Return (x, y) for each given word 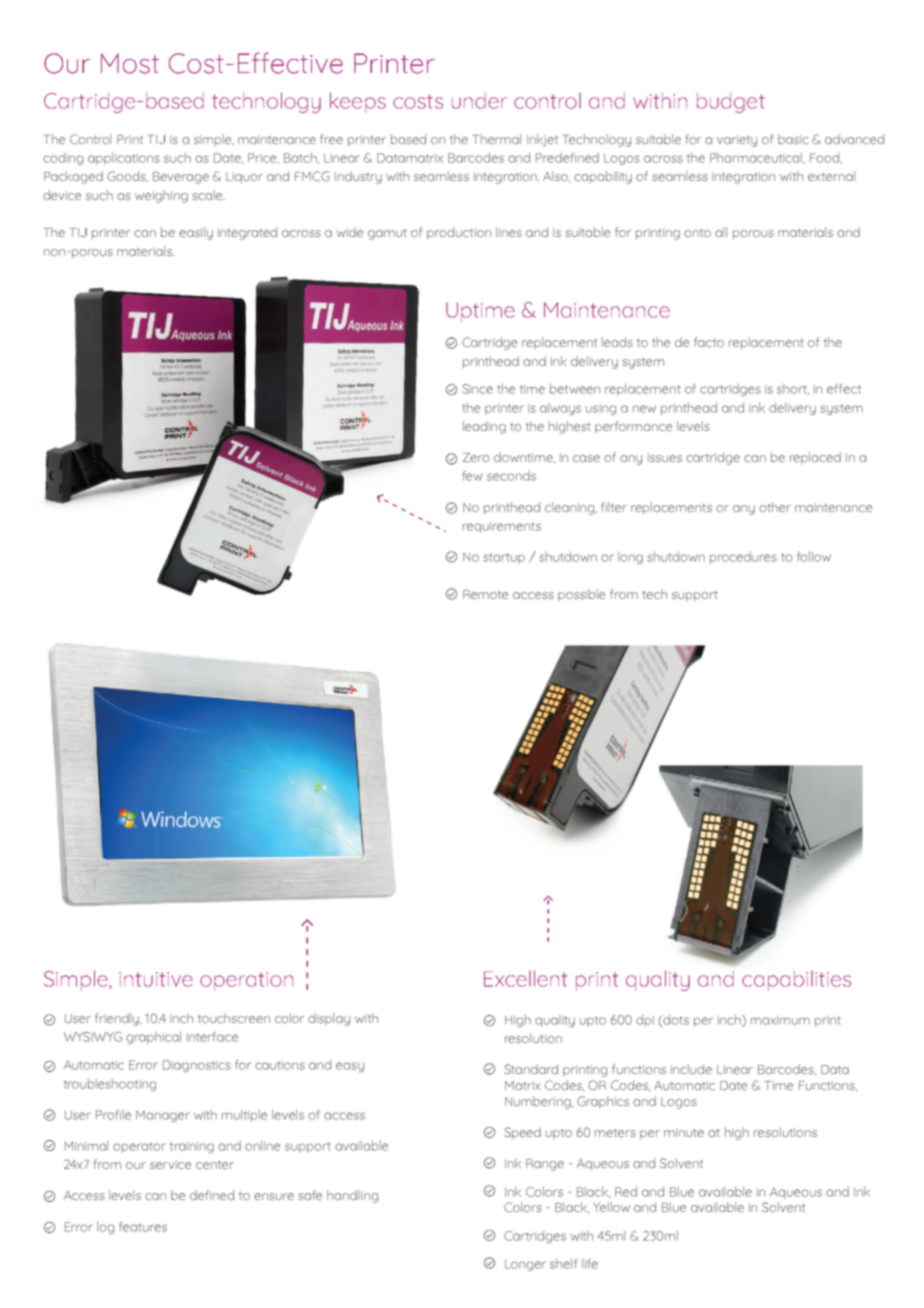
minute (684, 1132)
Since (477, 389)
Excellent (525, 978)
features (143, 1227)
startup (504, 558)
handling (352, 1196)
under (479, 101)
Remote (485, 594)
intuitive (156, 979)
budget (731, 103)
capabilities (796, 981)
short (793, 389)
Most (130, 63)
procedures (743, 558)
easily (196, 233)
